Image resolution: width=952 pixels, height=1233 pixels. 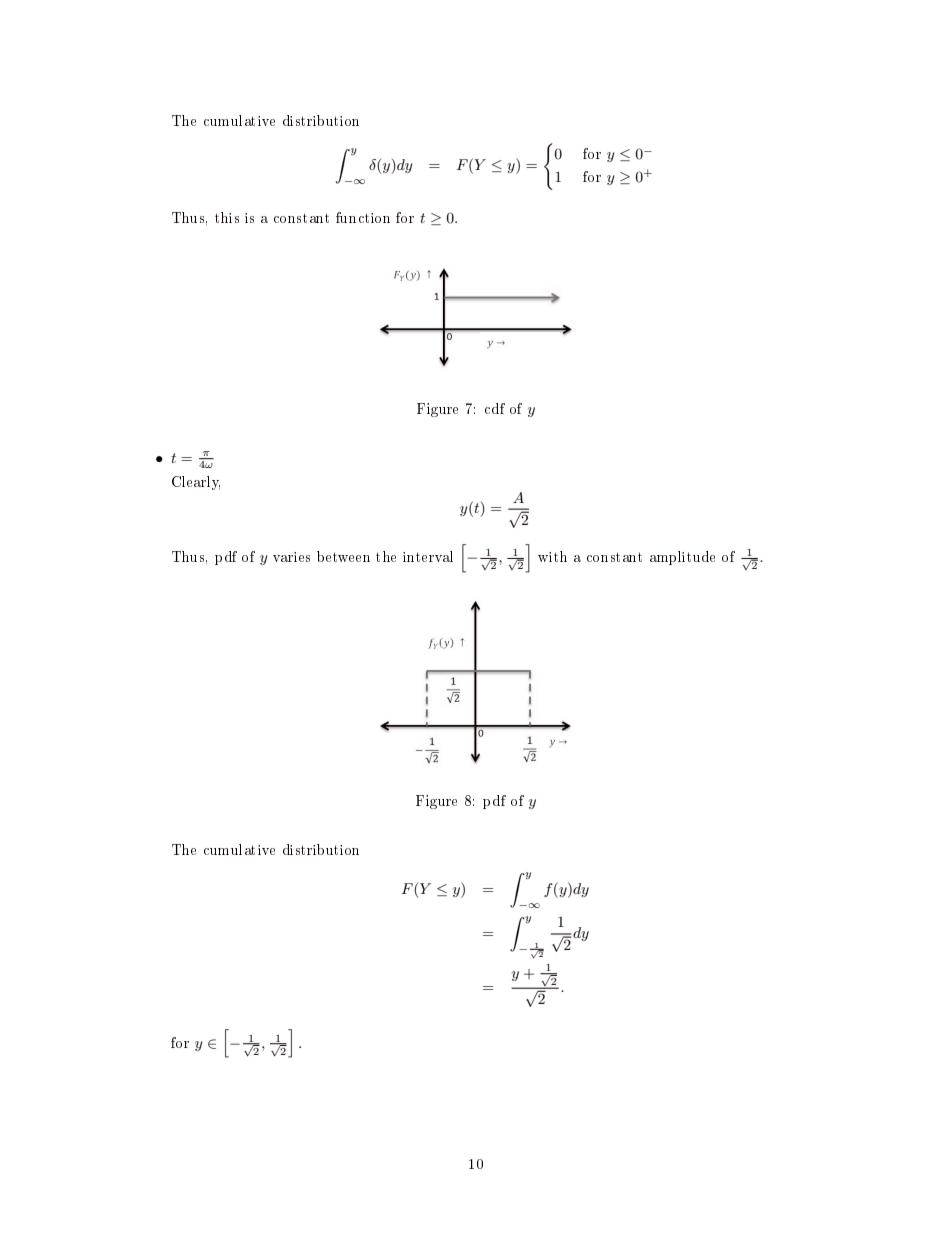 What do you see at coordinates (291, 557) in the screenshot?
I see `varies` at bounding box center [291, 557].
